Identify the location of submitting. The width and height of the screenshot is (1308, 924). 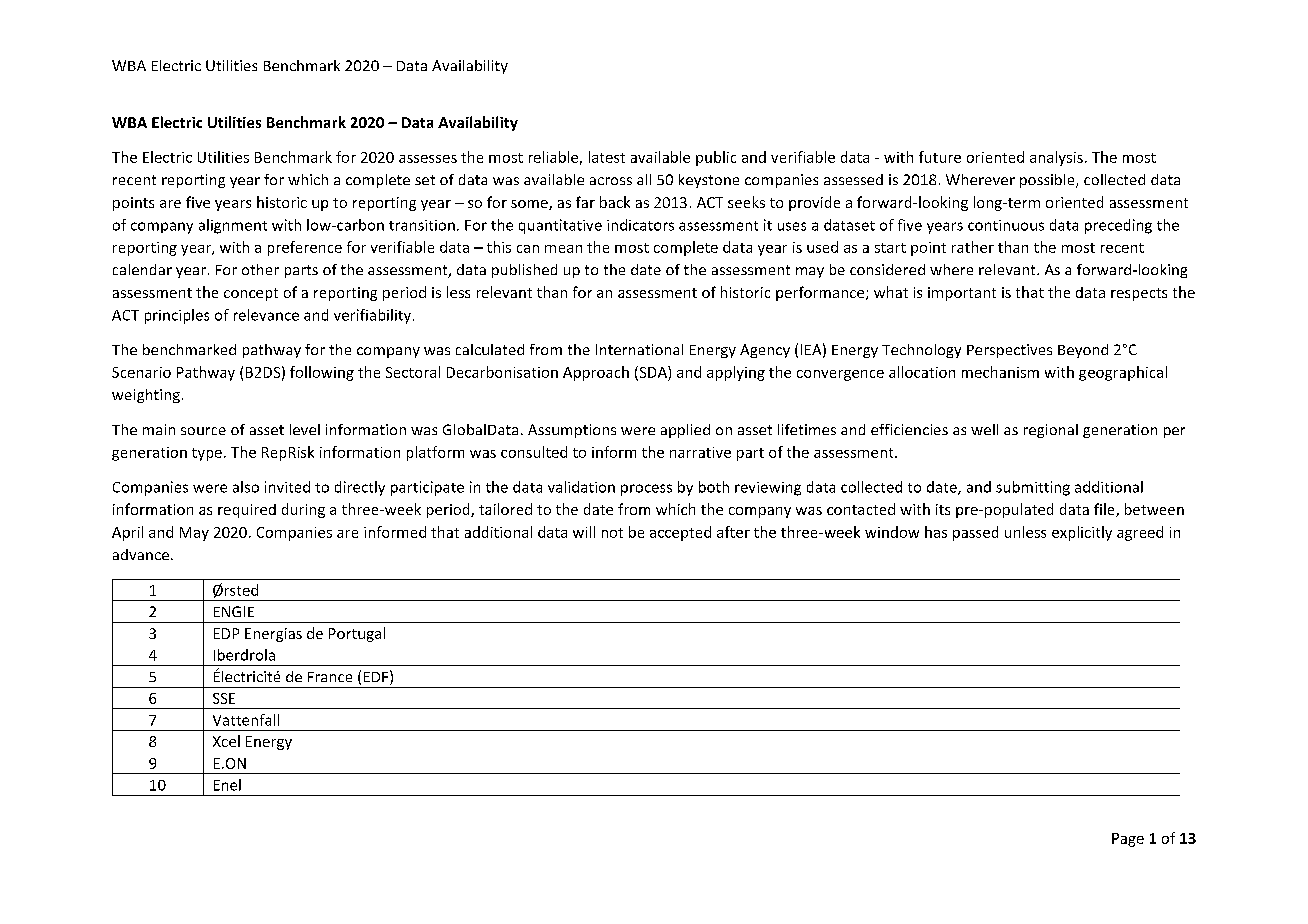
(1033, 488).
